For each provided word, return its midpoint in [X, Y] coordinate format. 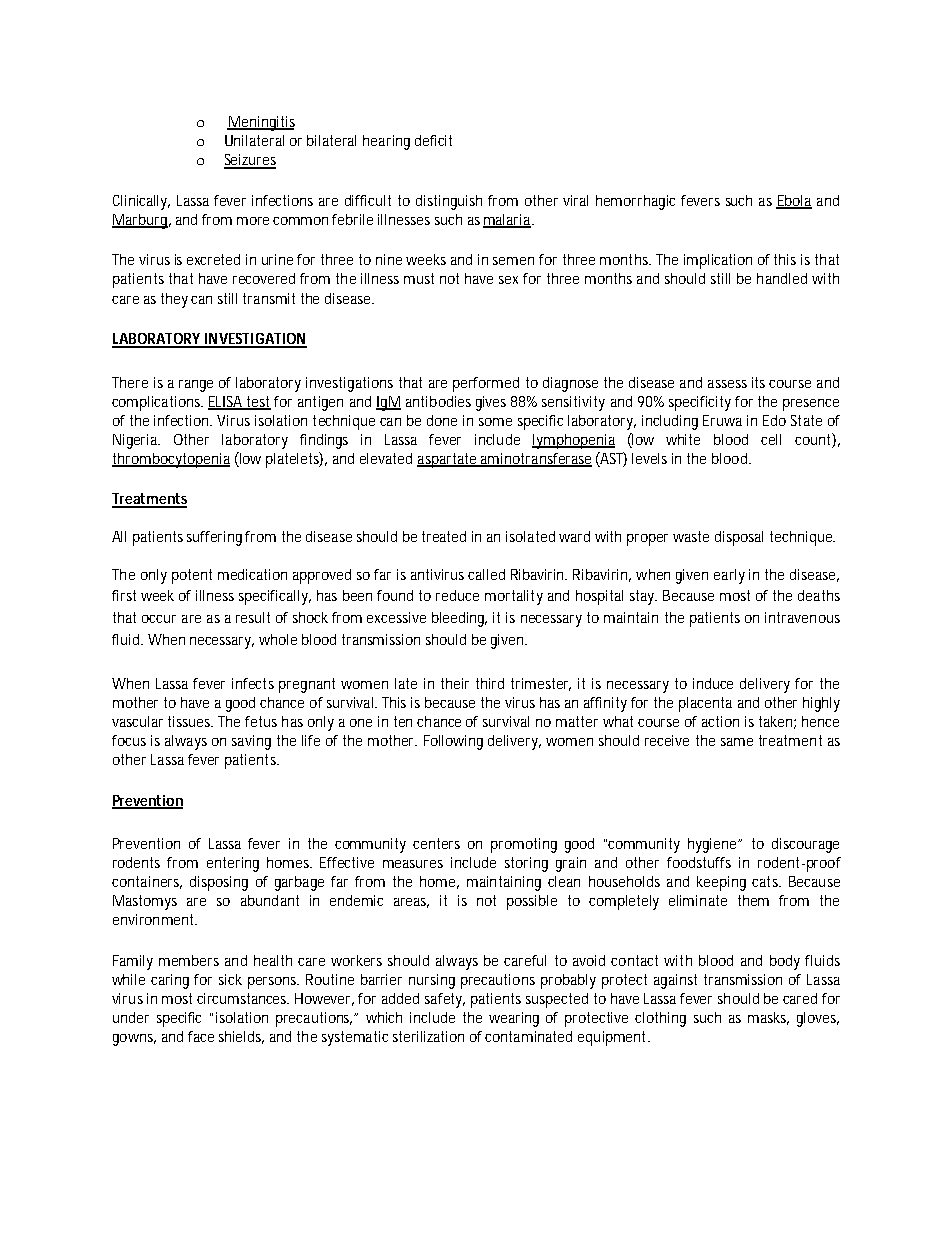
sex [508, 280]
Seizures [250, 161]
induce [713, 683]
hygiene [714, 845]
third [490, 683]
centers [436, 843]
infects [253, 683]
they [174, 300]
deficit [433, 140]
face [201, 1036]
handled [782, 278]
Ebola [794, 201]
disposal [739, 538]
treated [444, 536]
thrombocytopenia [171, 460]
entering [233, 864]
